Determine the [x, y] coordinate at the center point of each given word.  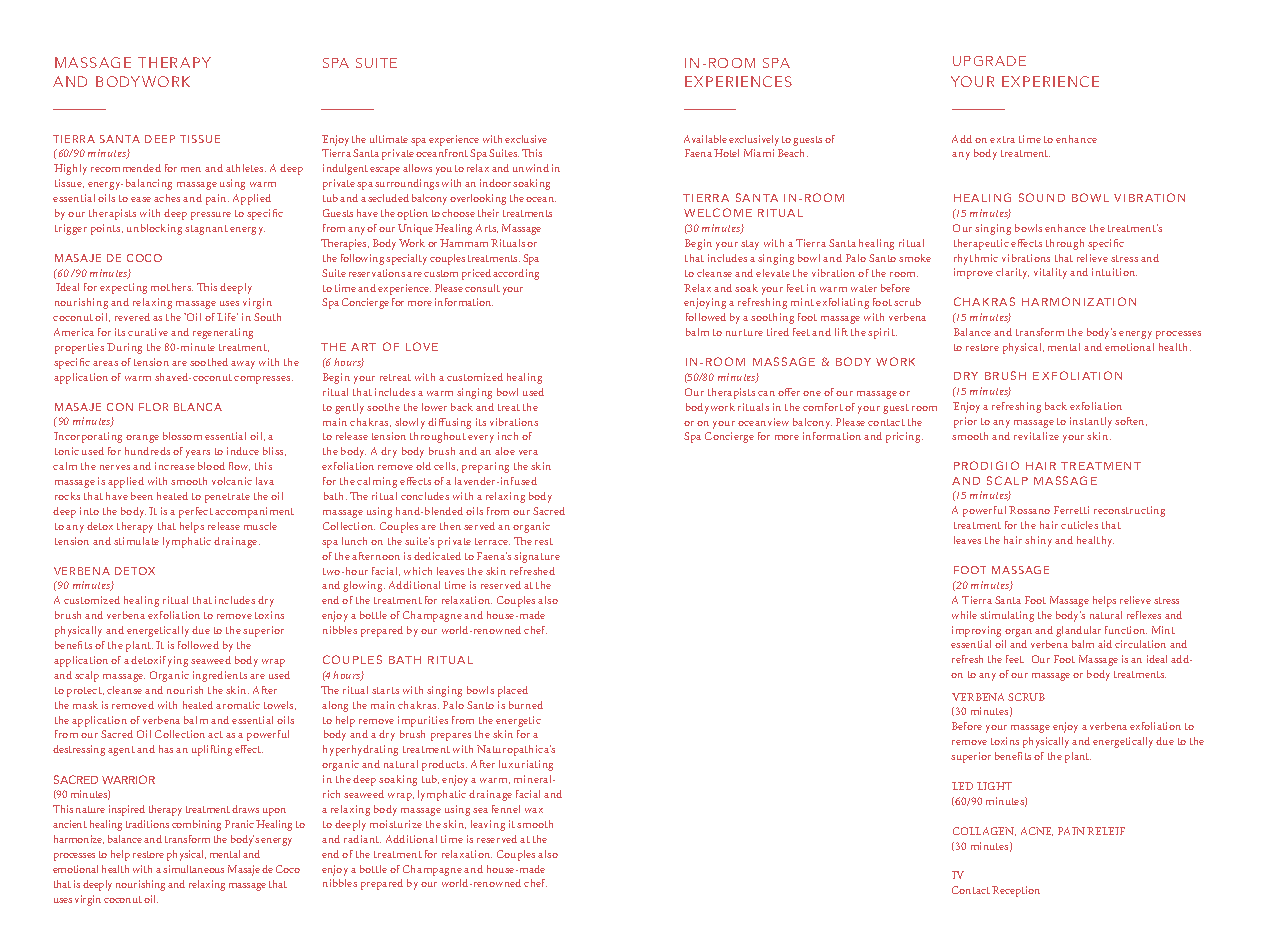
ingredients [220, 676]
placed [513, 691]
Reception [1016, 891]
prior [965, 422]
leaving [488, 825]
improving [976, 631]
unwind [531, 168]
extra [1002, 139]
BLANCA [198, 407]
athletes [246, 168]
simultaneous [193, 869]
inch [508, 436]
